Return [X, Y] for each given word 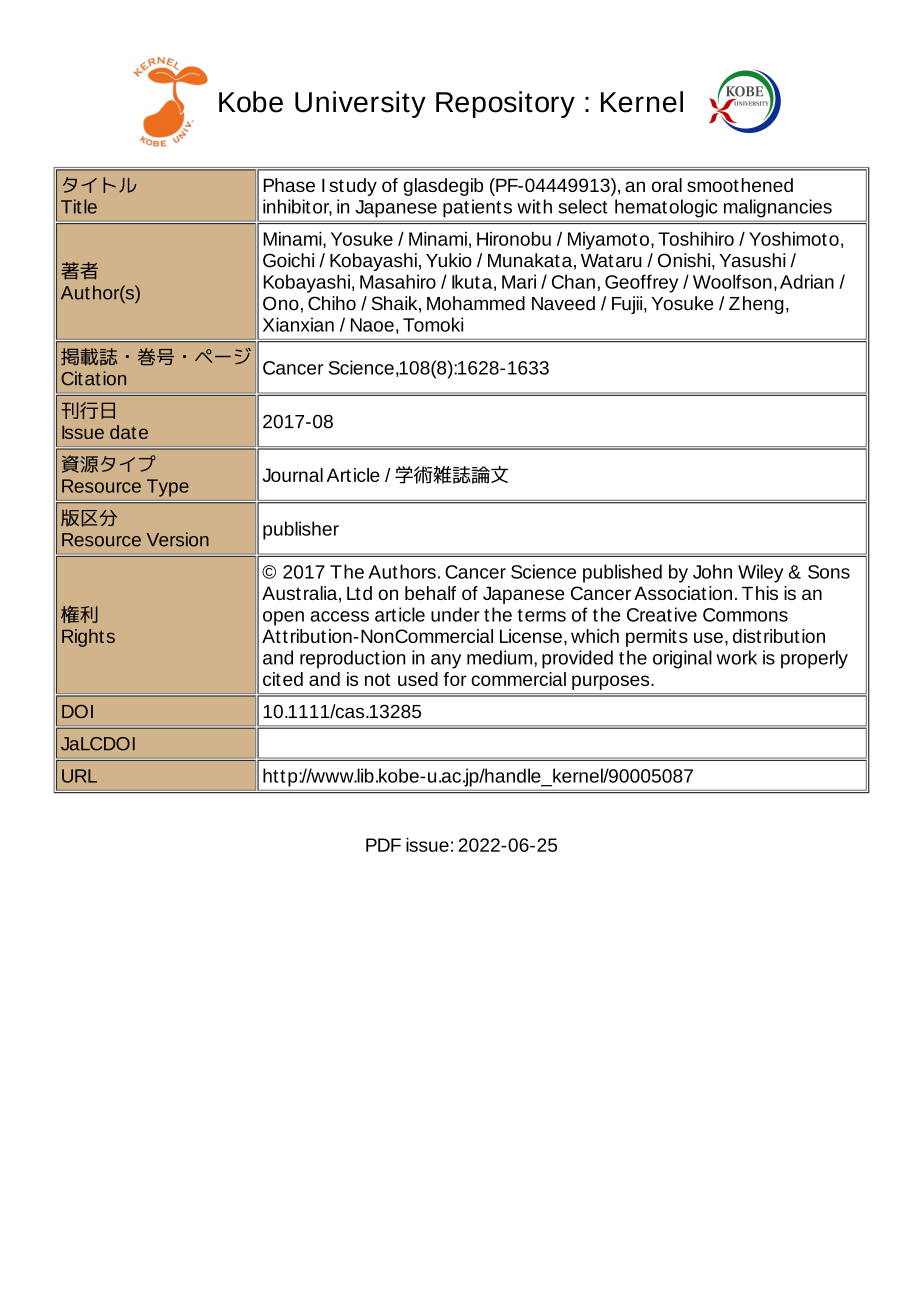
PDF [383, 845]
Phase [289, 185]
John [712, 571]
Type [168, 488]
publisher [301, 530]
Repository [505, 104]
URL [79, 776]
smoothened [740, 185]
